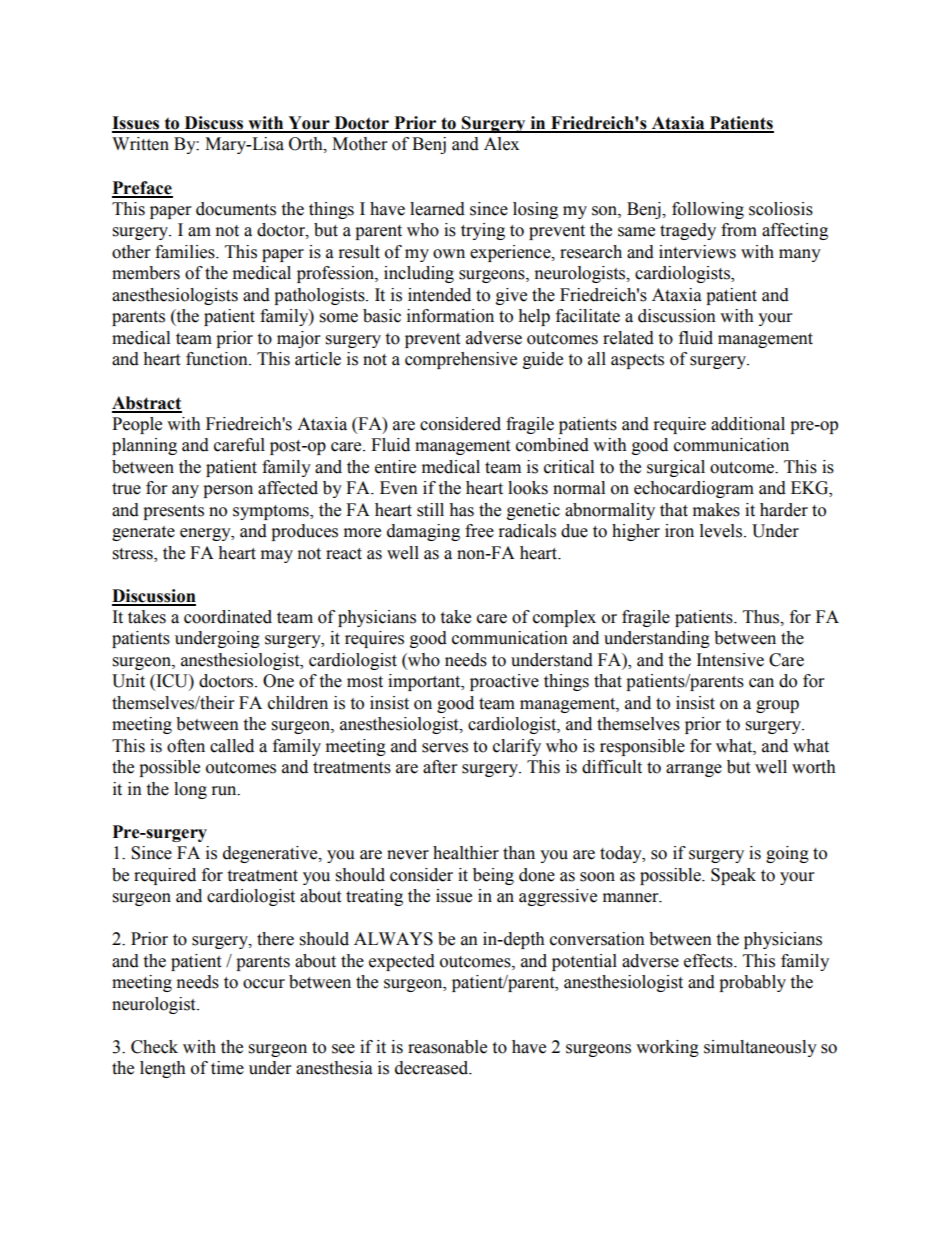 This screenshot has width=952, height=1233. I want to click on Intensive, so click(730, 660).
